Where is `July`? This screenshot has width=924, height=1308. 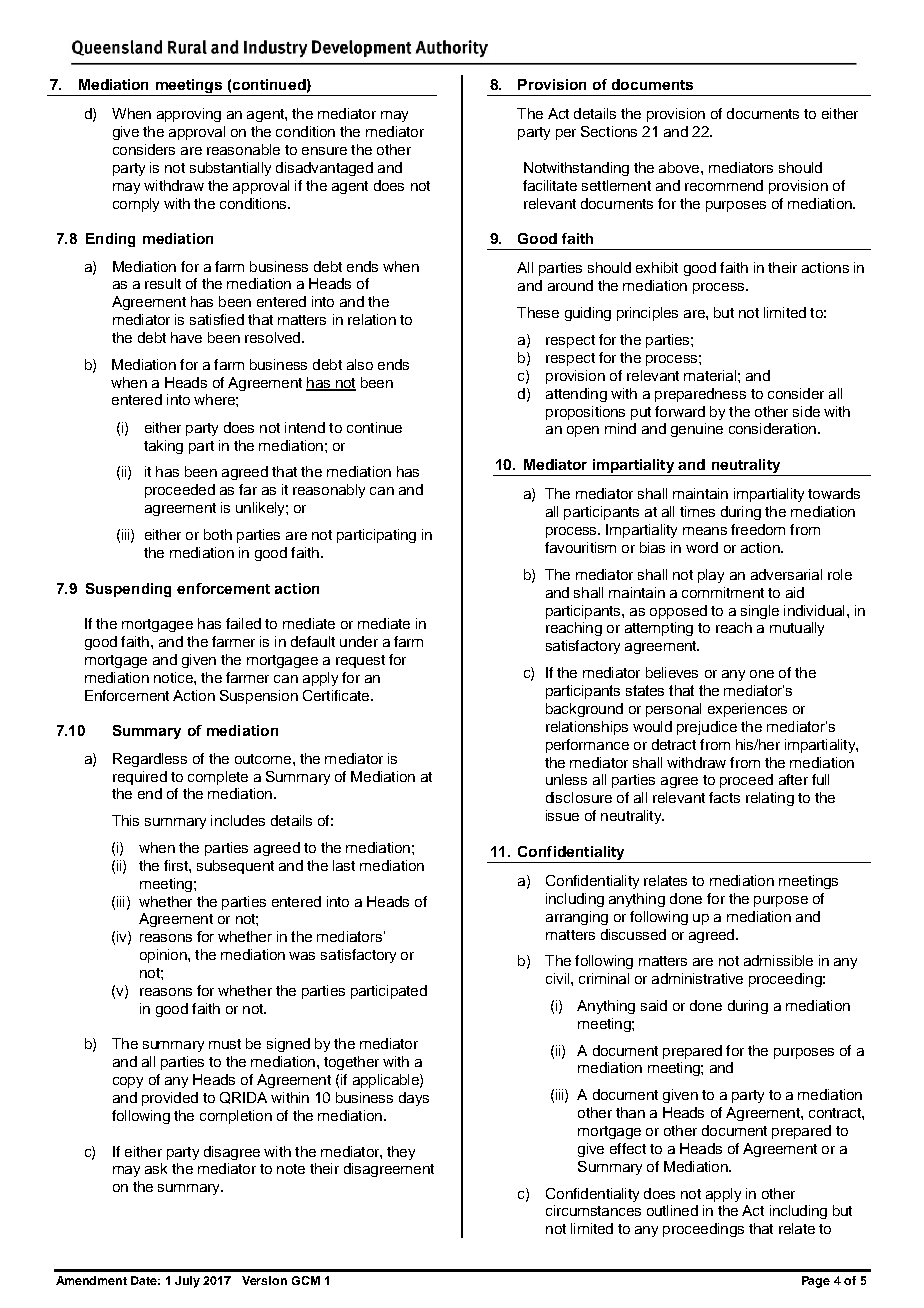 July is located at coordinates (187, 1282).
